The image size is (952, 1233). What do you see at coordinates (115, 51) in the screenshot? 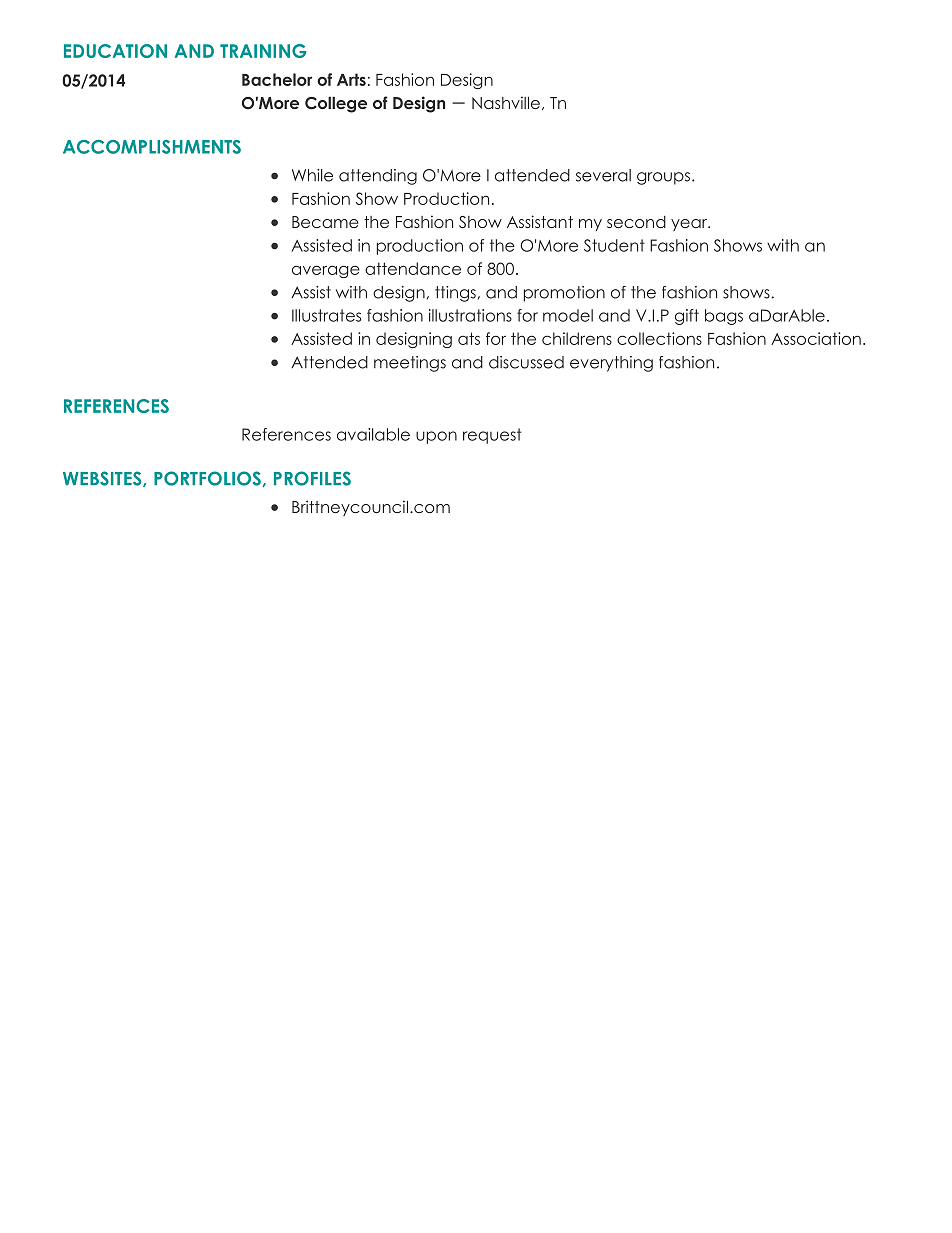
I see `EDUCATION` at bounding box center [115, 51].
